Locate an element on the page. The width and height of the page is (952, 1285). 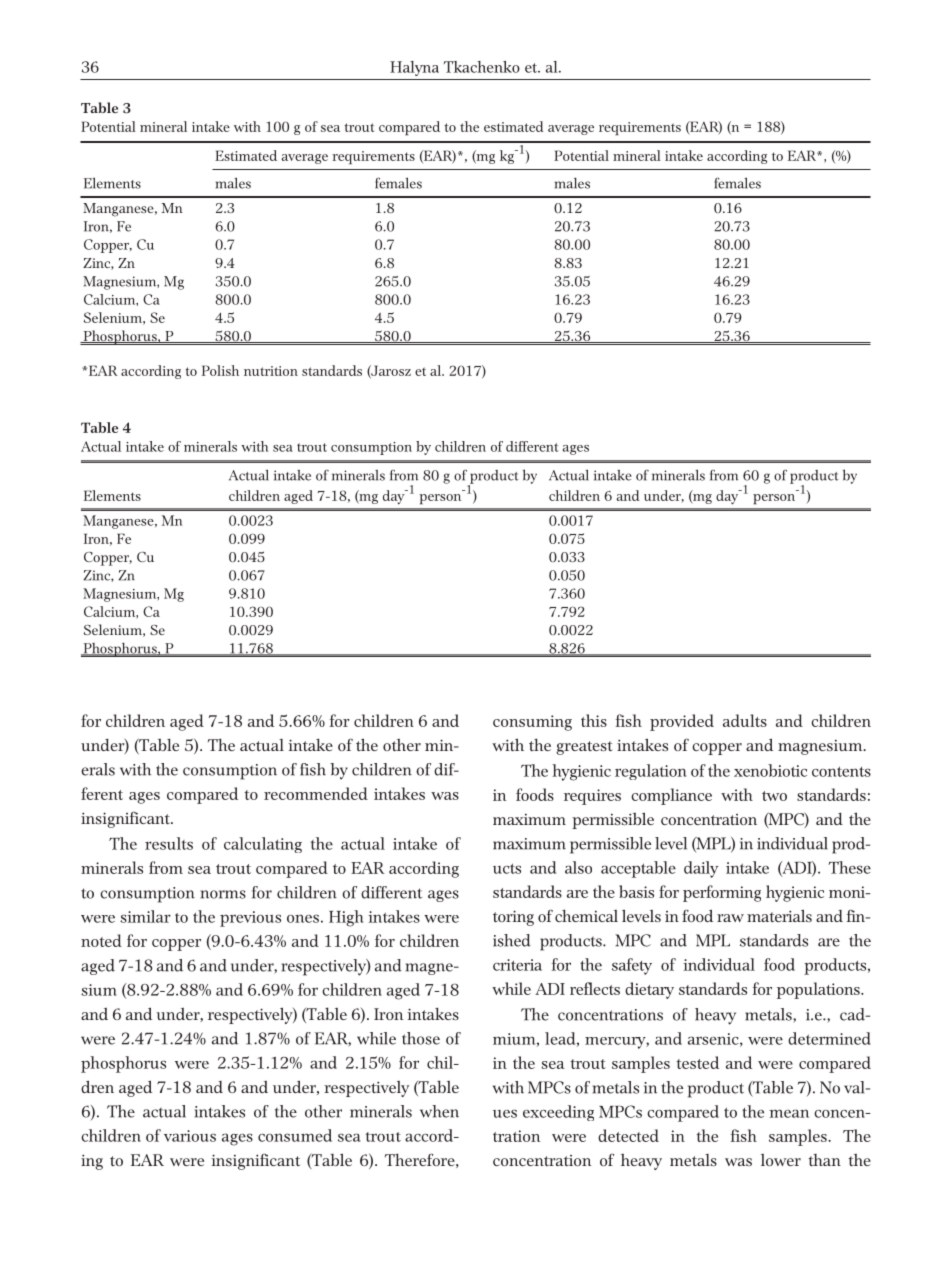
greatest is located at coordinates (584, 748).
